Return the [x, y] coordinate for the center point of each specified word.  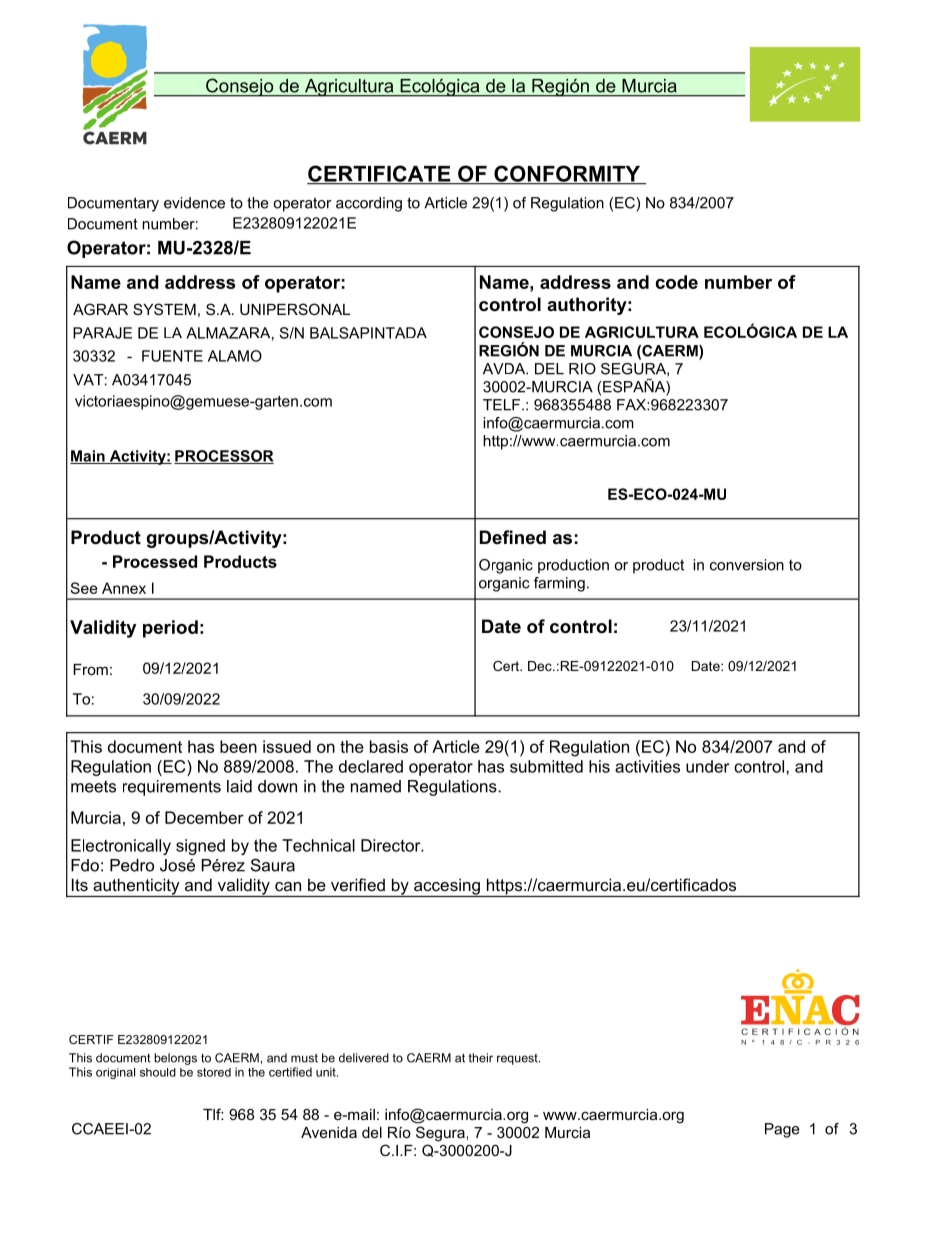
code [677, 282]
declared [371, 766]
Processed [155, 561]
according [369, 204]
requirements [172, 788]
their [481, 1058]
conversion [747, 565]
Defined [513, 537]
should [158, 1072]
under [708, 766]
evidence [194, 203]
